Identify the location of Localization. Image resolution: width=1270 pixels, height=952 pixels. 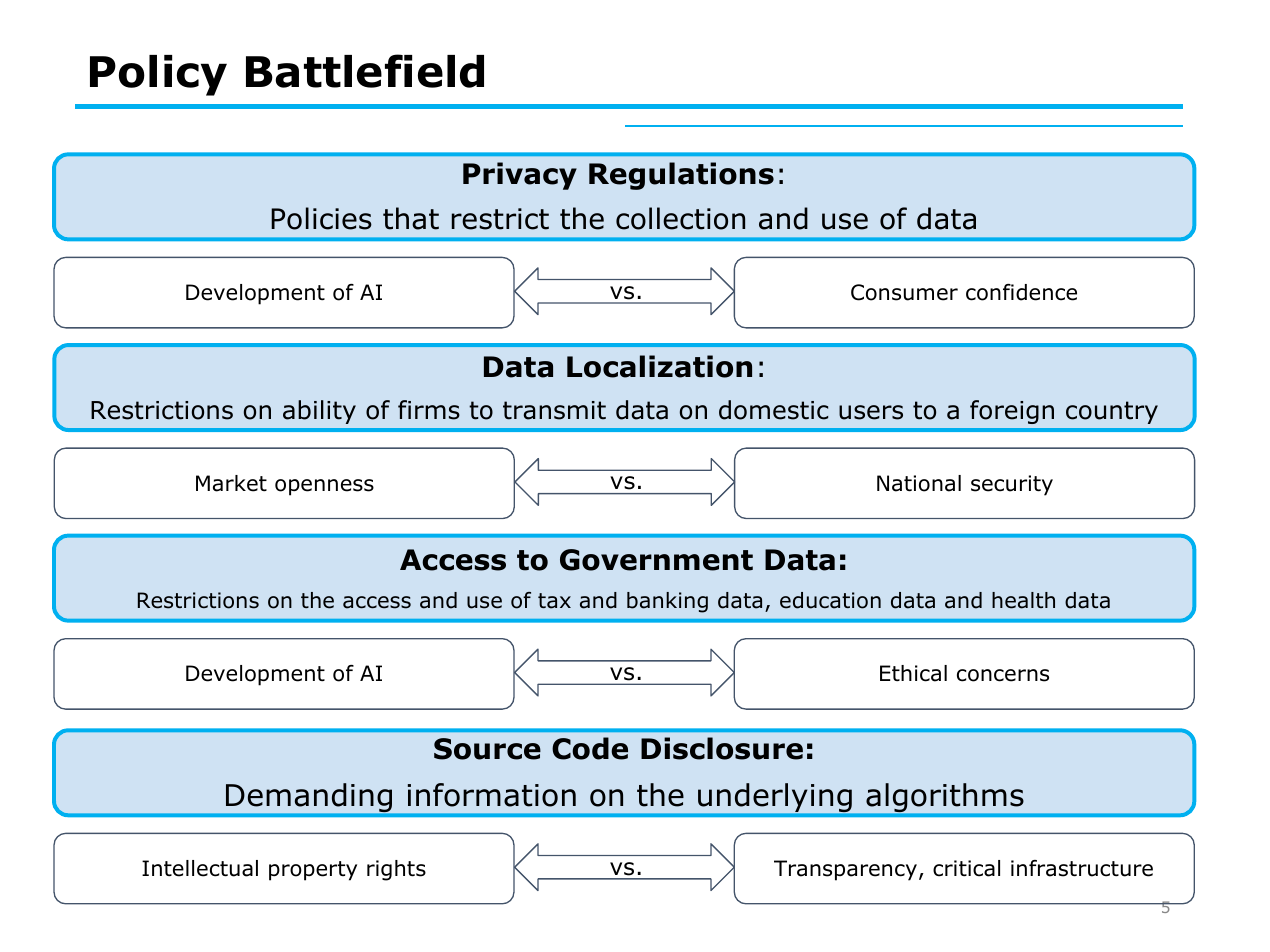
(659, 366).
